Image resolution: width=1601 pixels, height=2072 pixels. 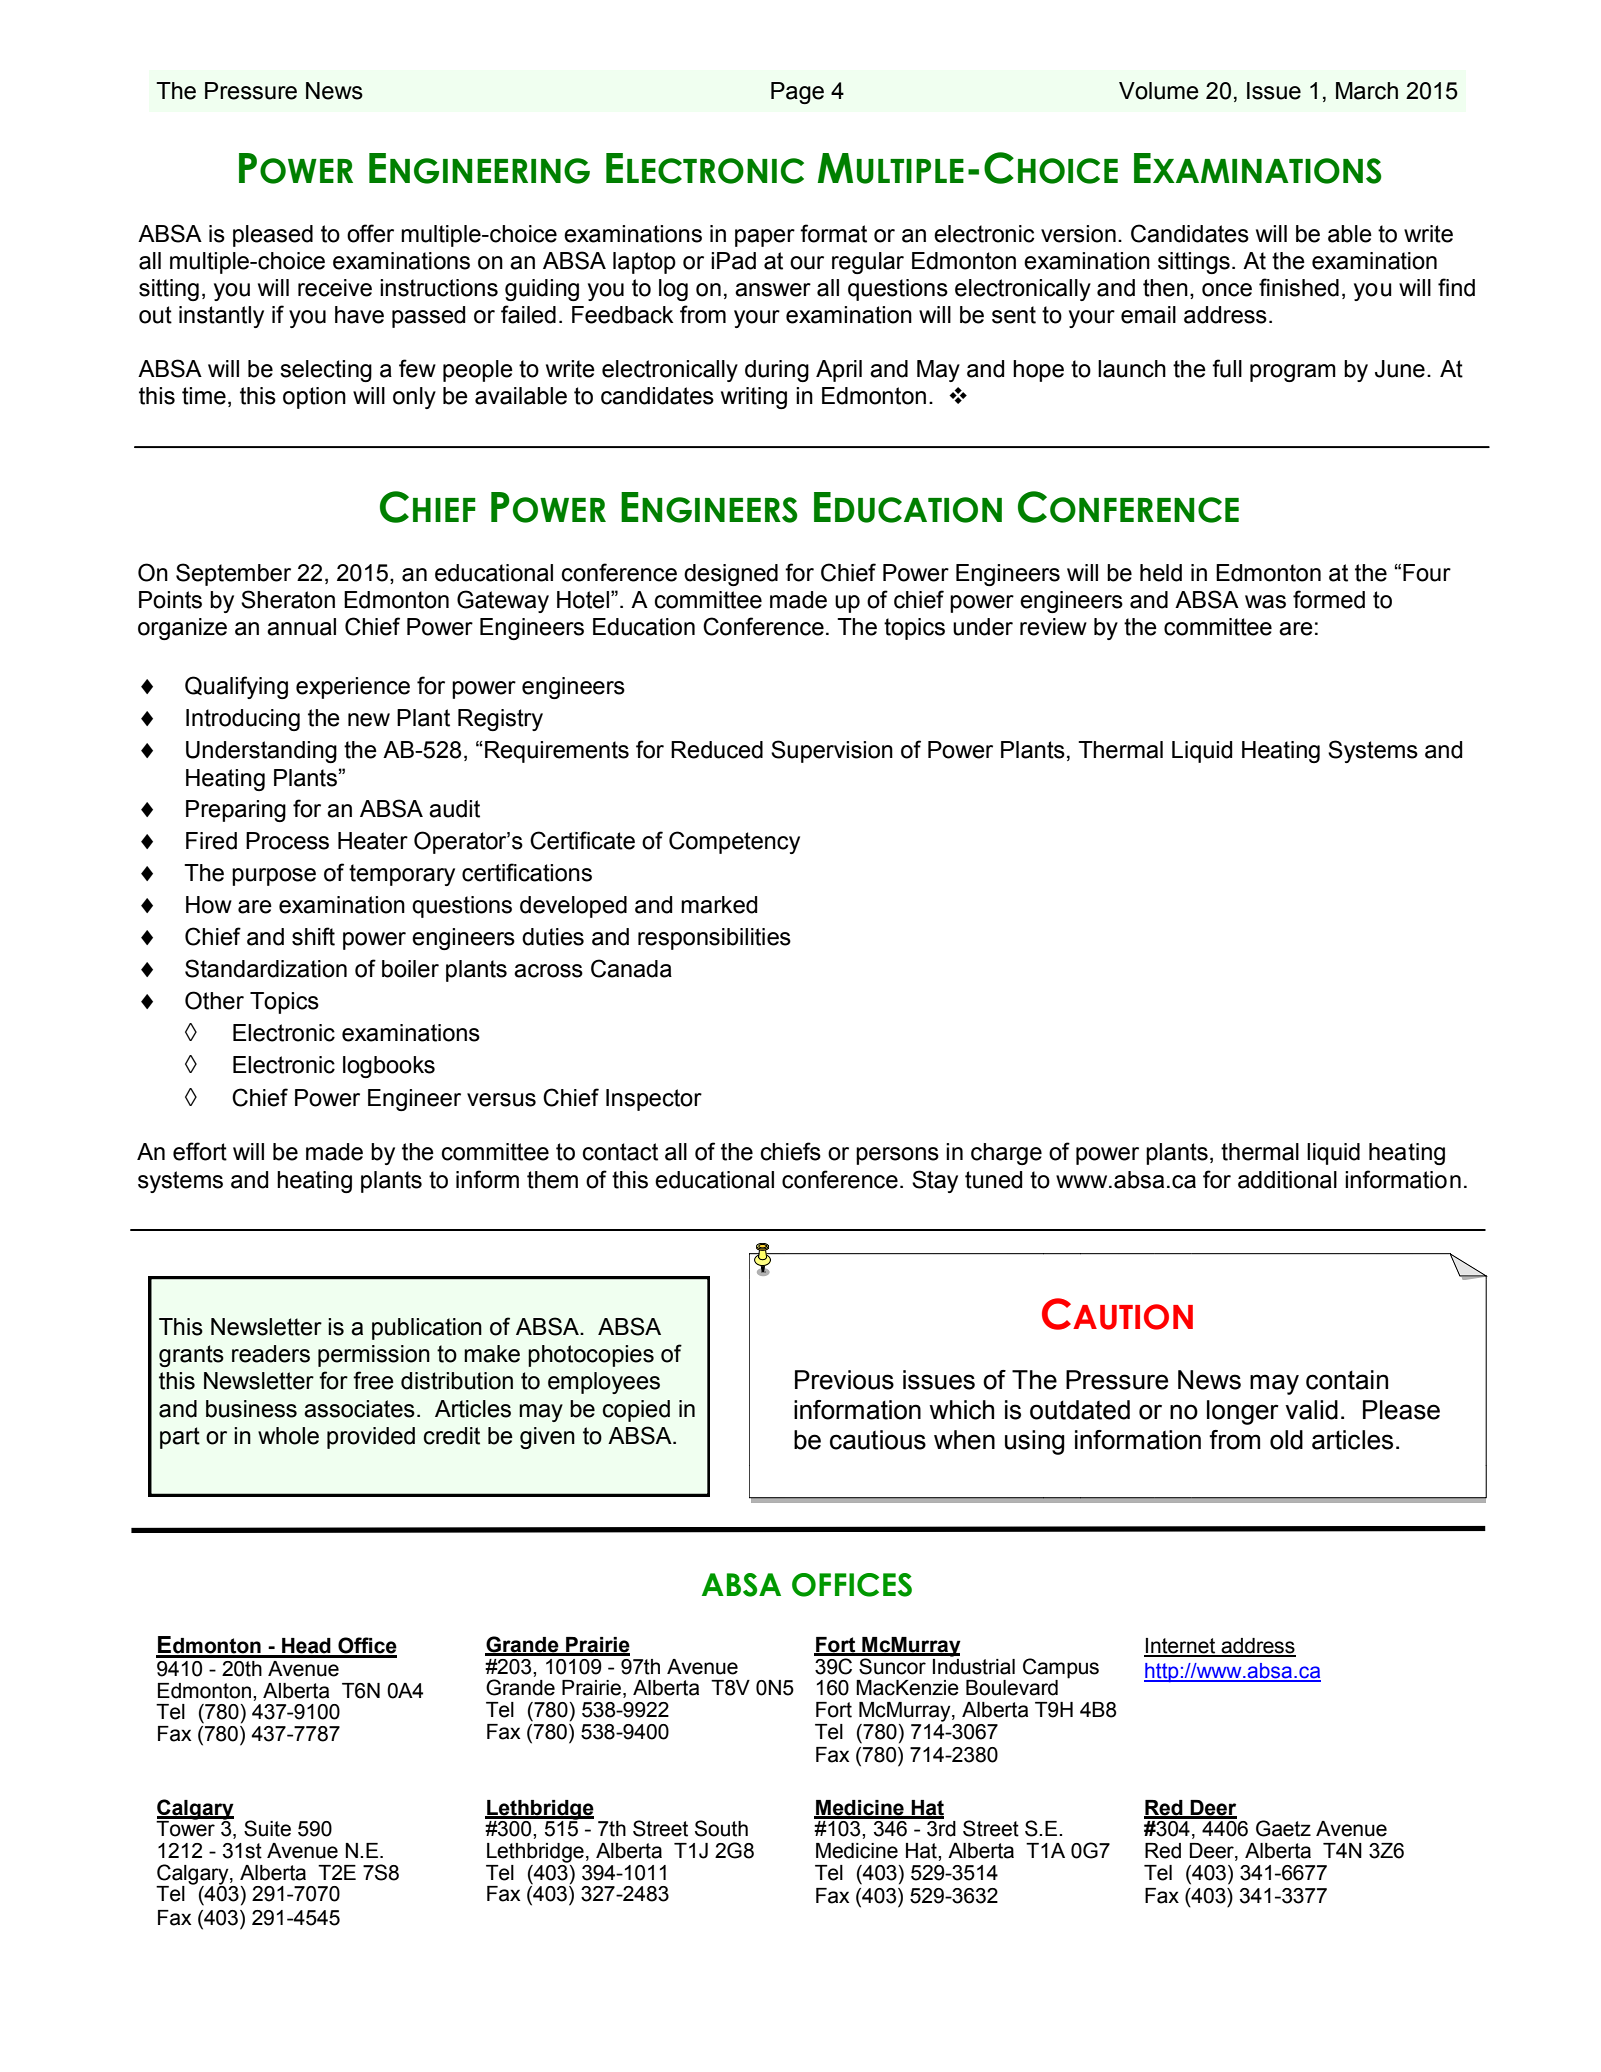 I want to click on shift, so click(x=313, y=936).
